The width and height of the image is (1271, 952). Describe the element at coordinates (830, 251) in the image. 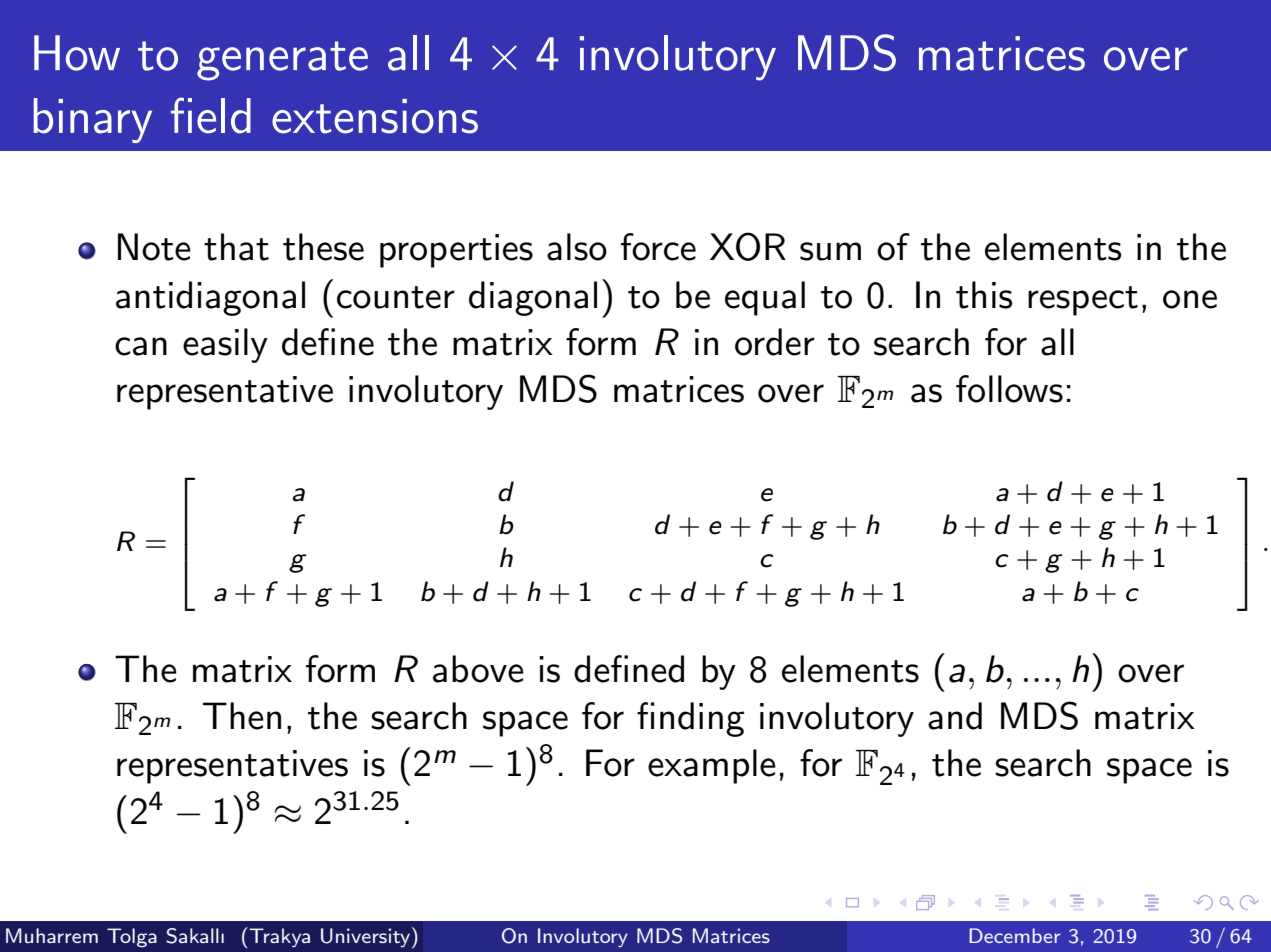

I see `sum` at that location.
